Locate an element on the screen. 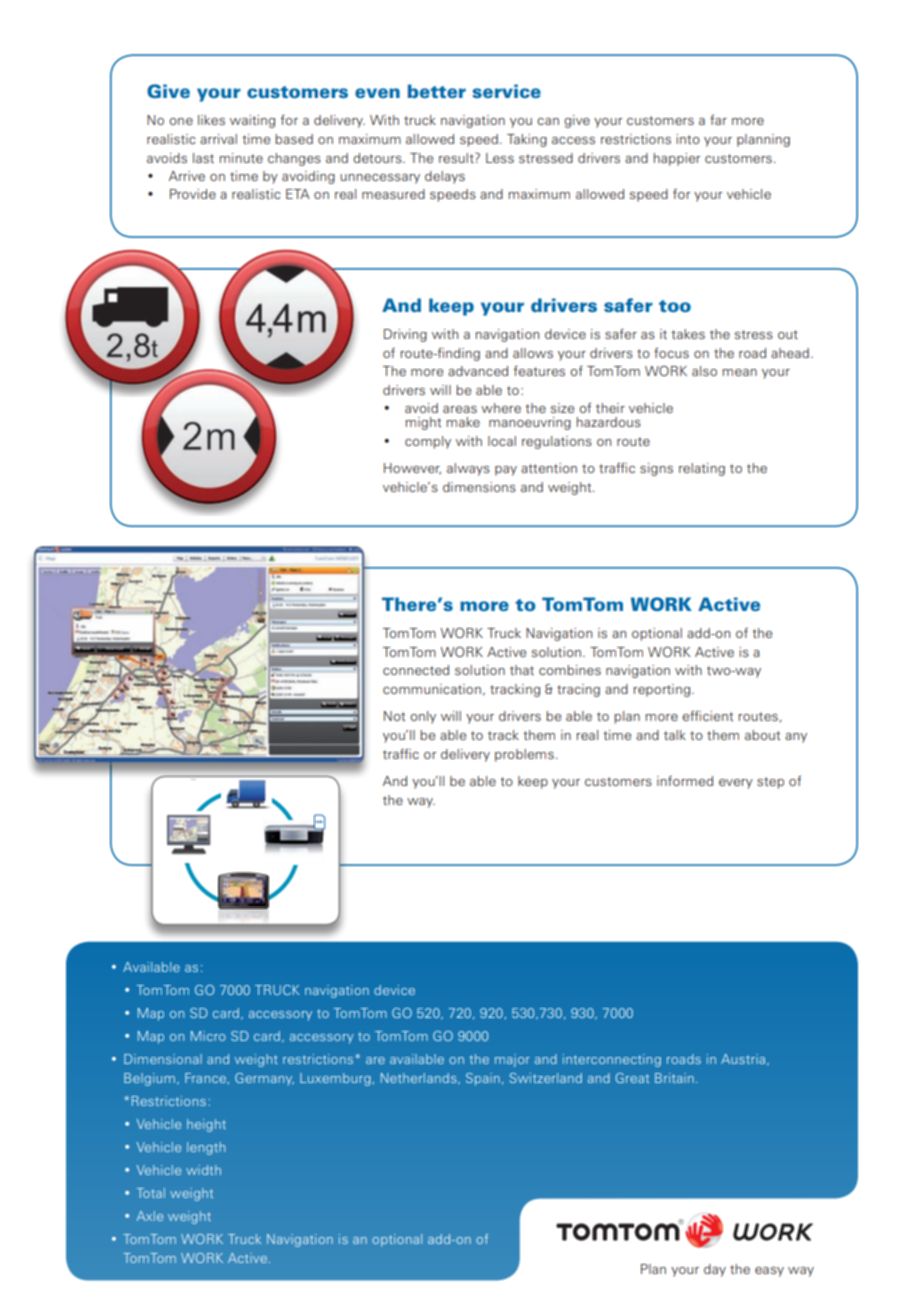 The image size is (924, 1308). Micro is located at coordinates (208, 1036).
